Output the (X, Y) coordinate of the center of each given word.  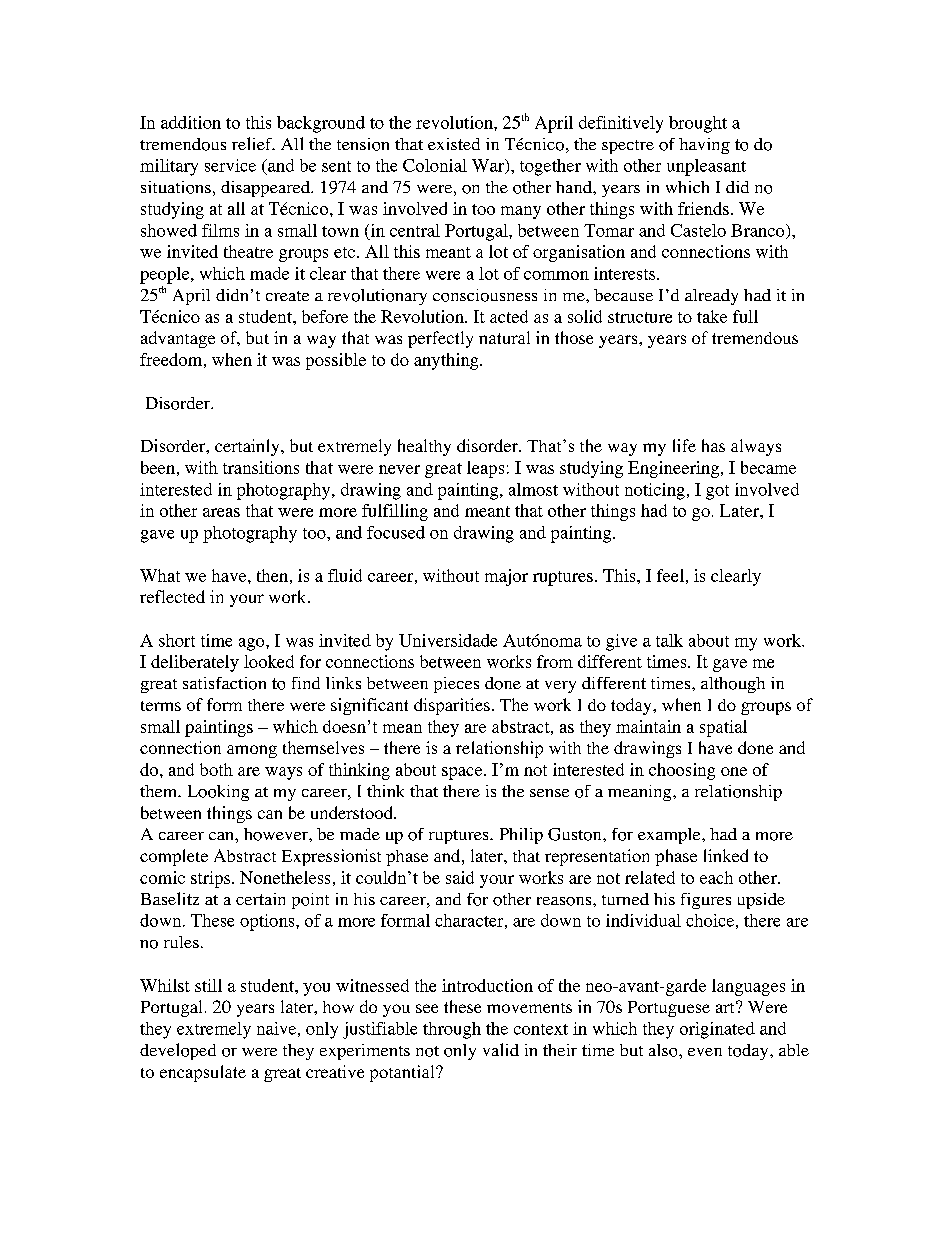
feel (670, 575)
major (506, 577)
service (230, 165)
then (272, 575)
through (452, 1030)
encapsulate (203, 1073)
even (705, 1052)
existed (454, 144)
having (704, 146)
